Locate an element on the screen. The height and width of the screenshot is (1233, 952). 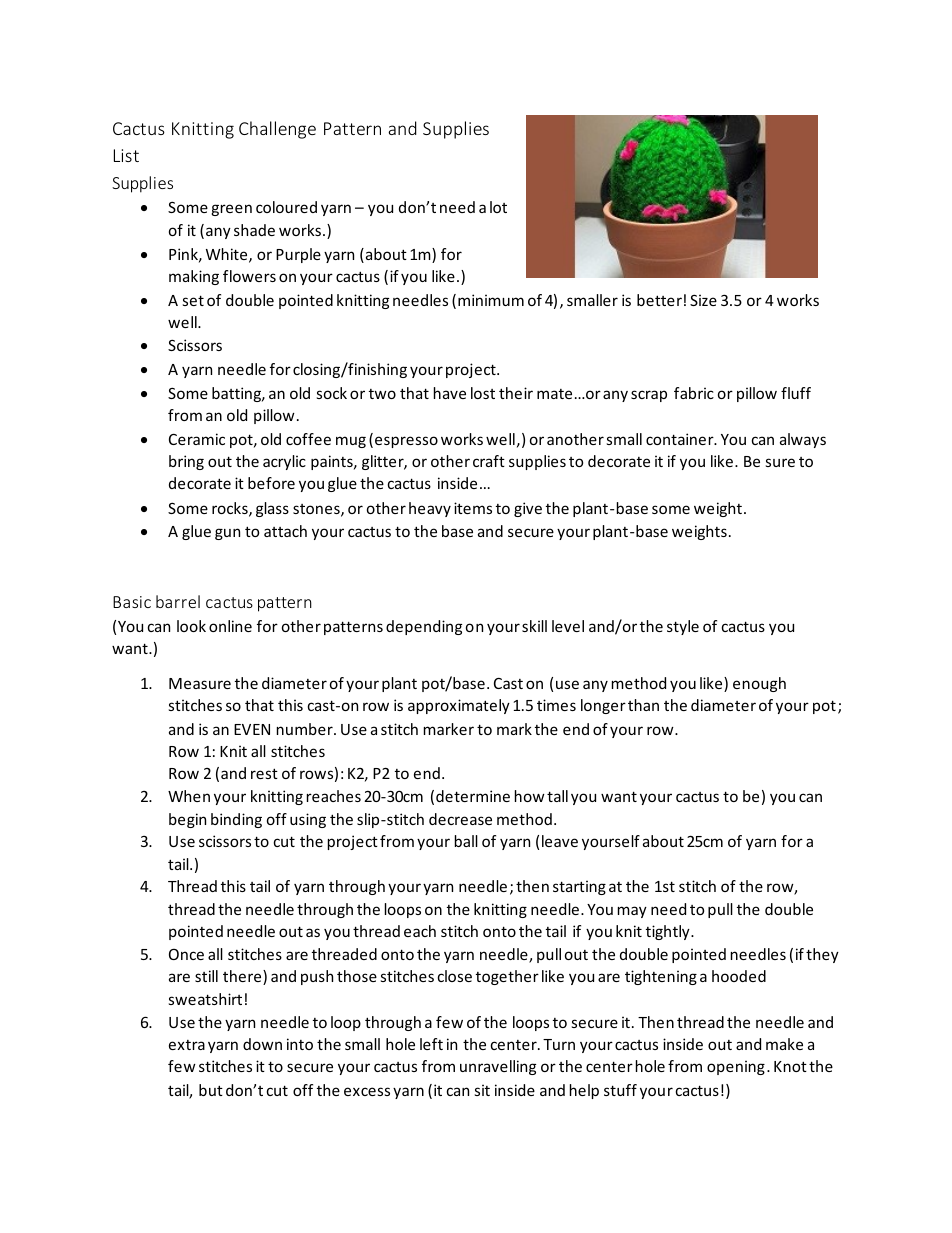
green is located at coordinates (231, 210).
